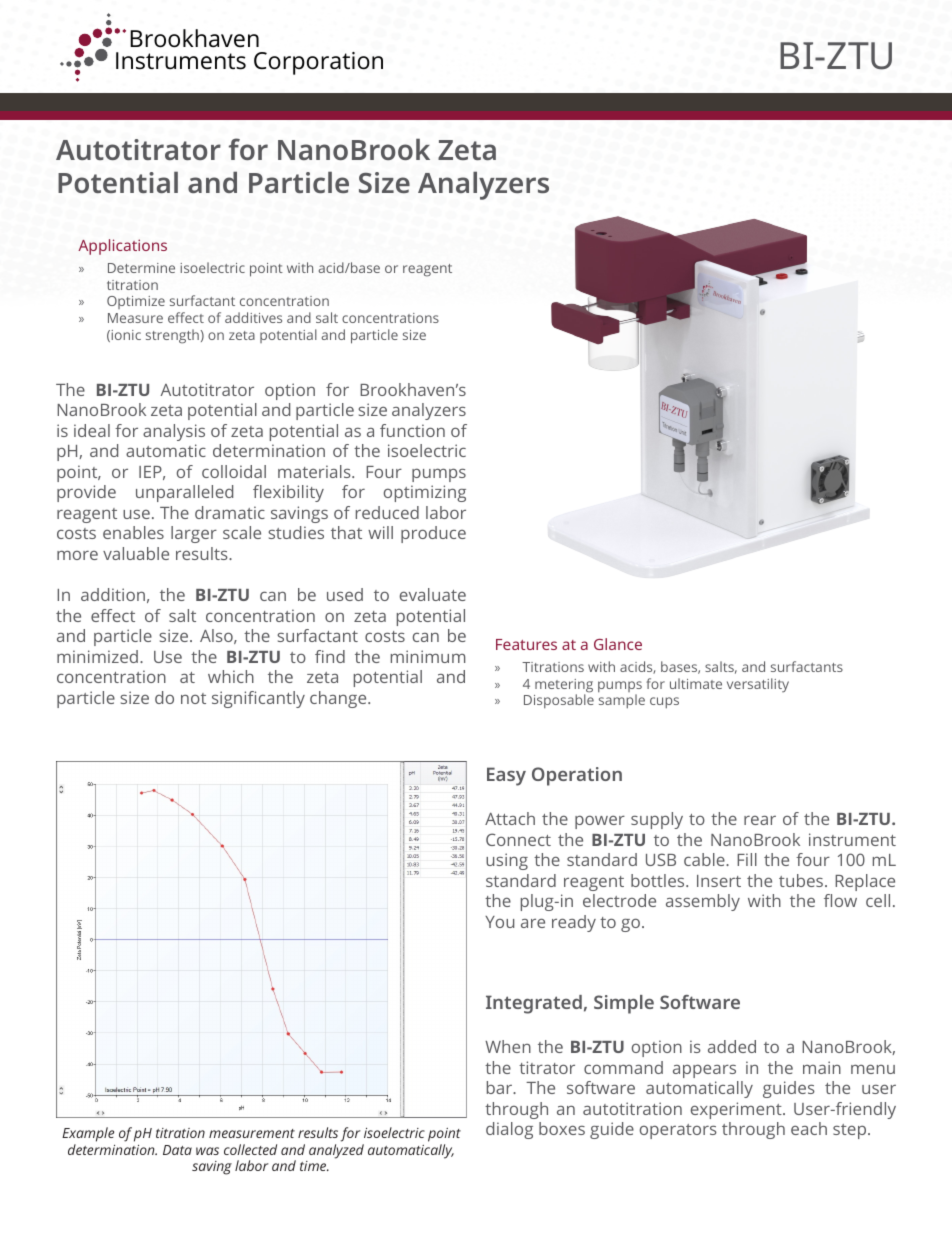  I want to click on Corporation, so click(318, 63).
